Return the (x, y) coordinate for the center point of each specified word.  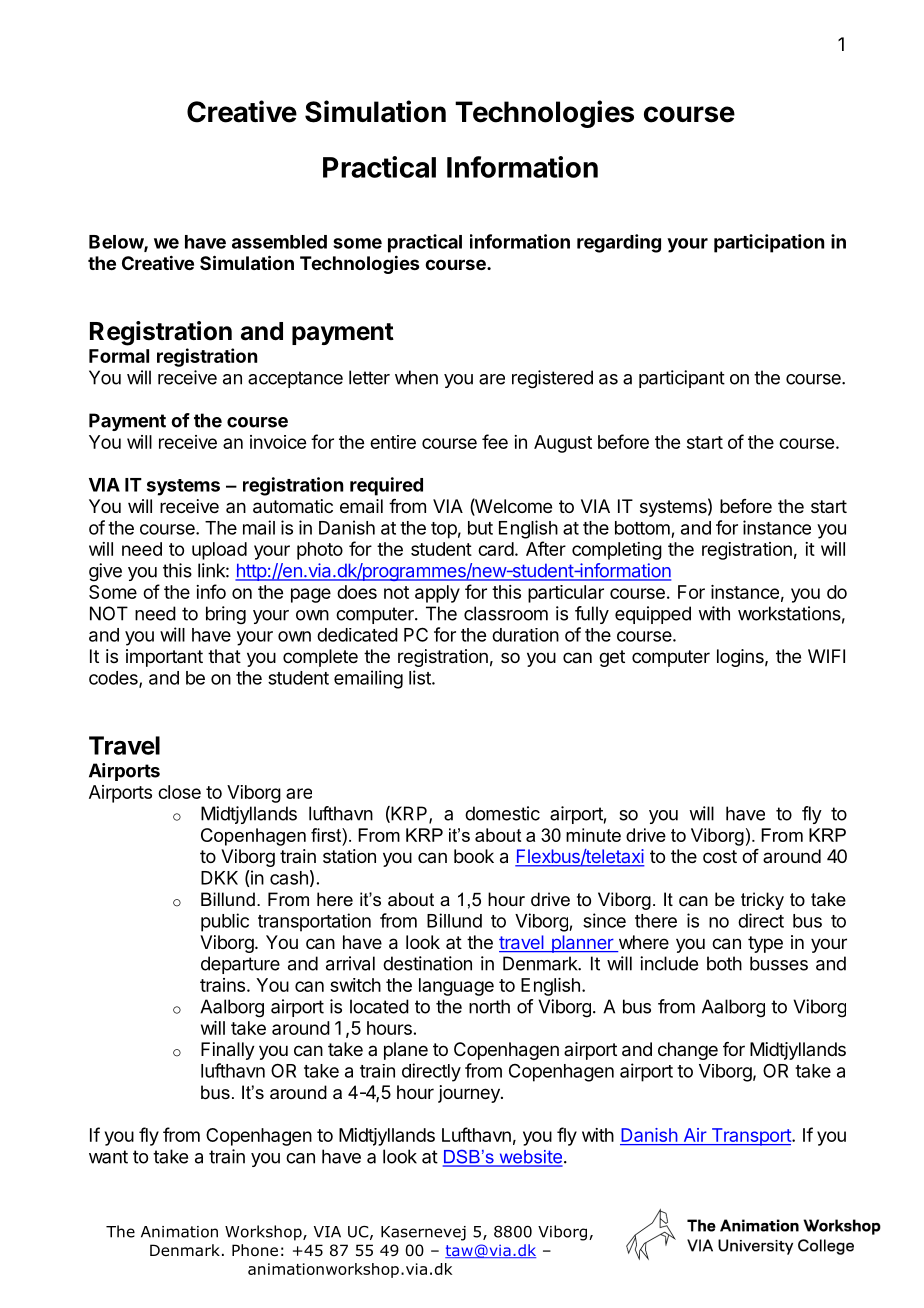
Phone (255, 1250)
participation (769, 243)
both (724, 963)
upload (219, 551)
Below (117, 243)
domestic (502, 813)
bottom (642, 528)
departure (240, 965)
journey (470, 1094)
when (416, 377)
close (179, 792)
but (480, 528)
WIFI (826, 656)
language (456, 987)
